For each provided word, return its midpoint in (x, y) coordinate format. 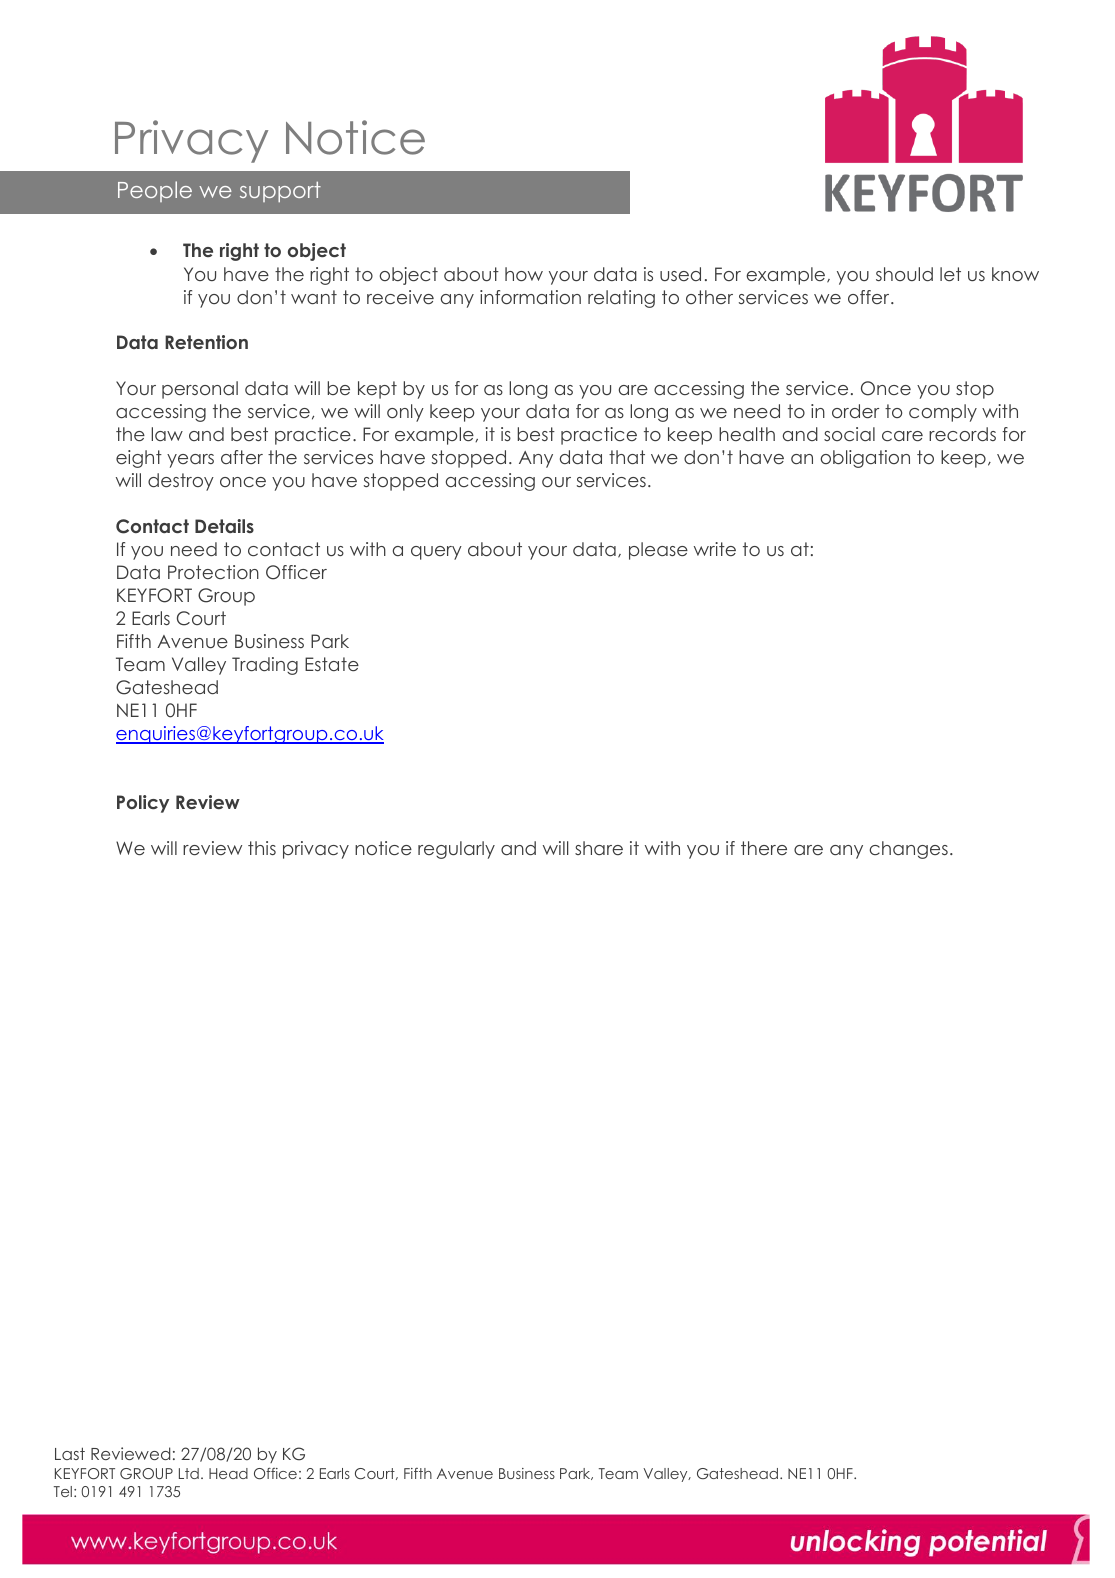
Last (70, 1453)
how (524, 274)
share (599, 848)
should (904, 274)
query (436, 553)
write (715, 549)
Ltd (189, 1473)
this (262, 848)
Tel (63, 1491)
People (155, 191)
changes (908, 850)
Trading (265, 666)
